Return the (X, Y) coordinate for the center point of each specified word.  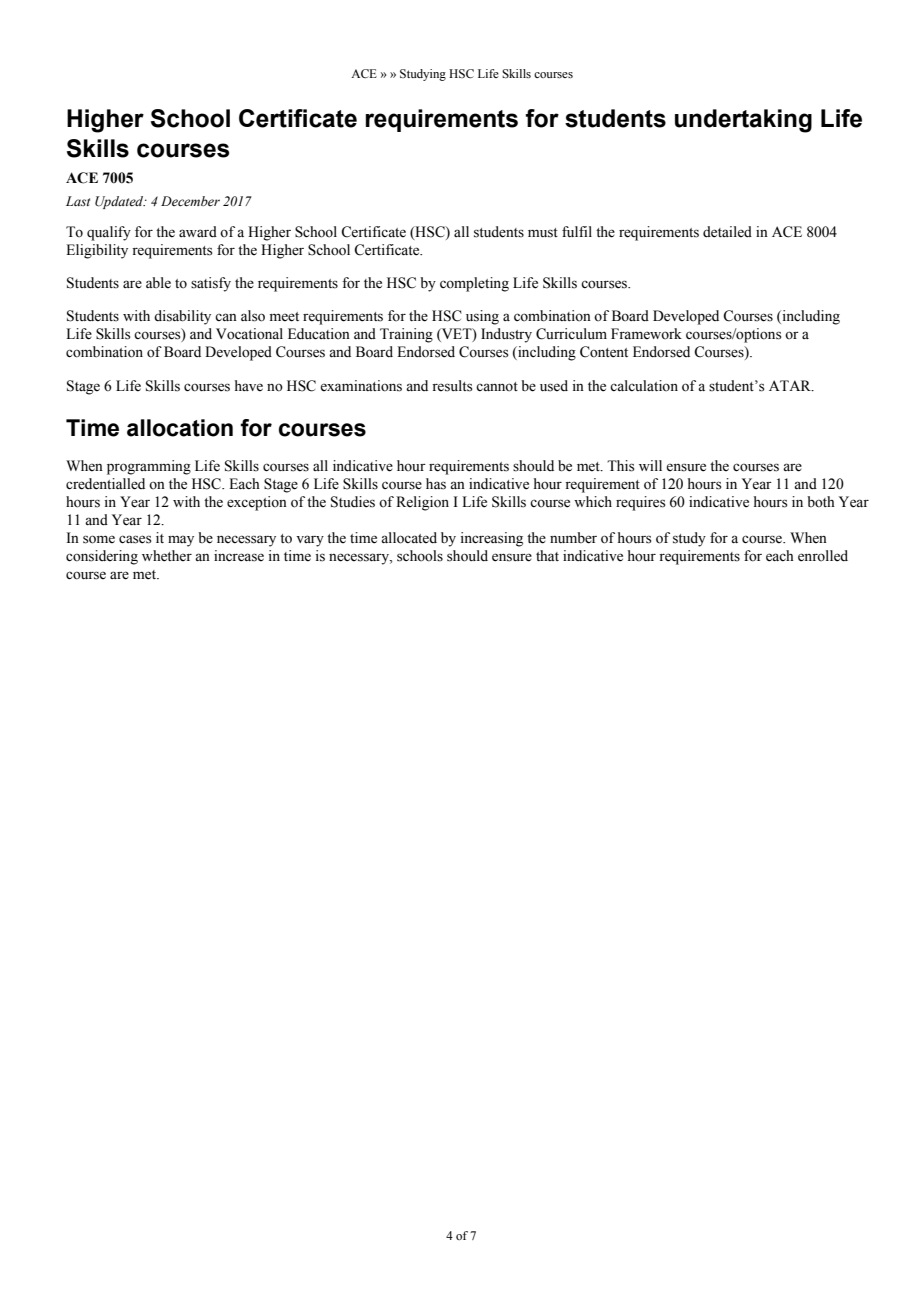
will (650, 465)
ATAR (791, 385)
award (198, 232)
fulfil (577, 231)
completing (474, 284)
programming (149, 467)
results (452, 386)
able (158, 283)
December (190, 201)
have (249, 386)
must (543, 233)
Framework (646, 334)
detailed (727, 232)
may (181, 541)
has (436, 484)
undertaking (743, 121)
